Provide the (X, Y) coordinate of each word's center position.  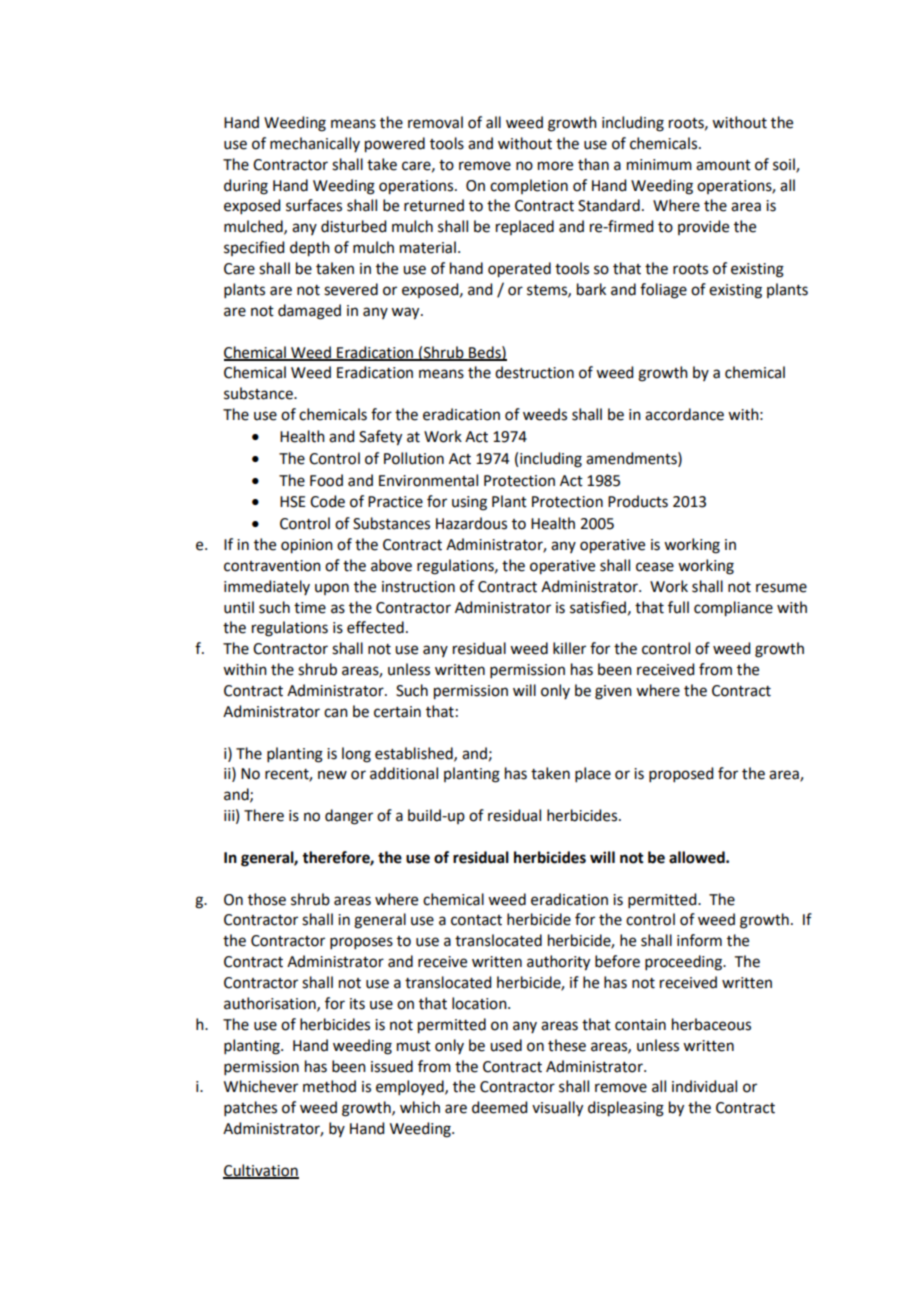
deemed (499, 1107)
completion (529, 186)
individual (704, 1086)
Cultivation (261, 1171)
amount (723, 165)
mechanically (315, 144)
